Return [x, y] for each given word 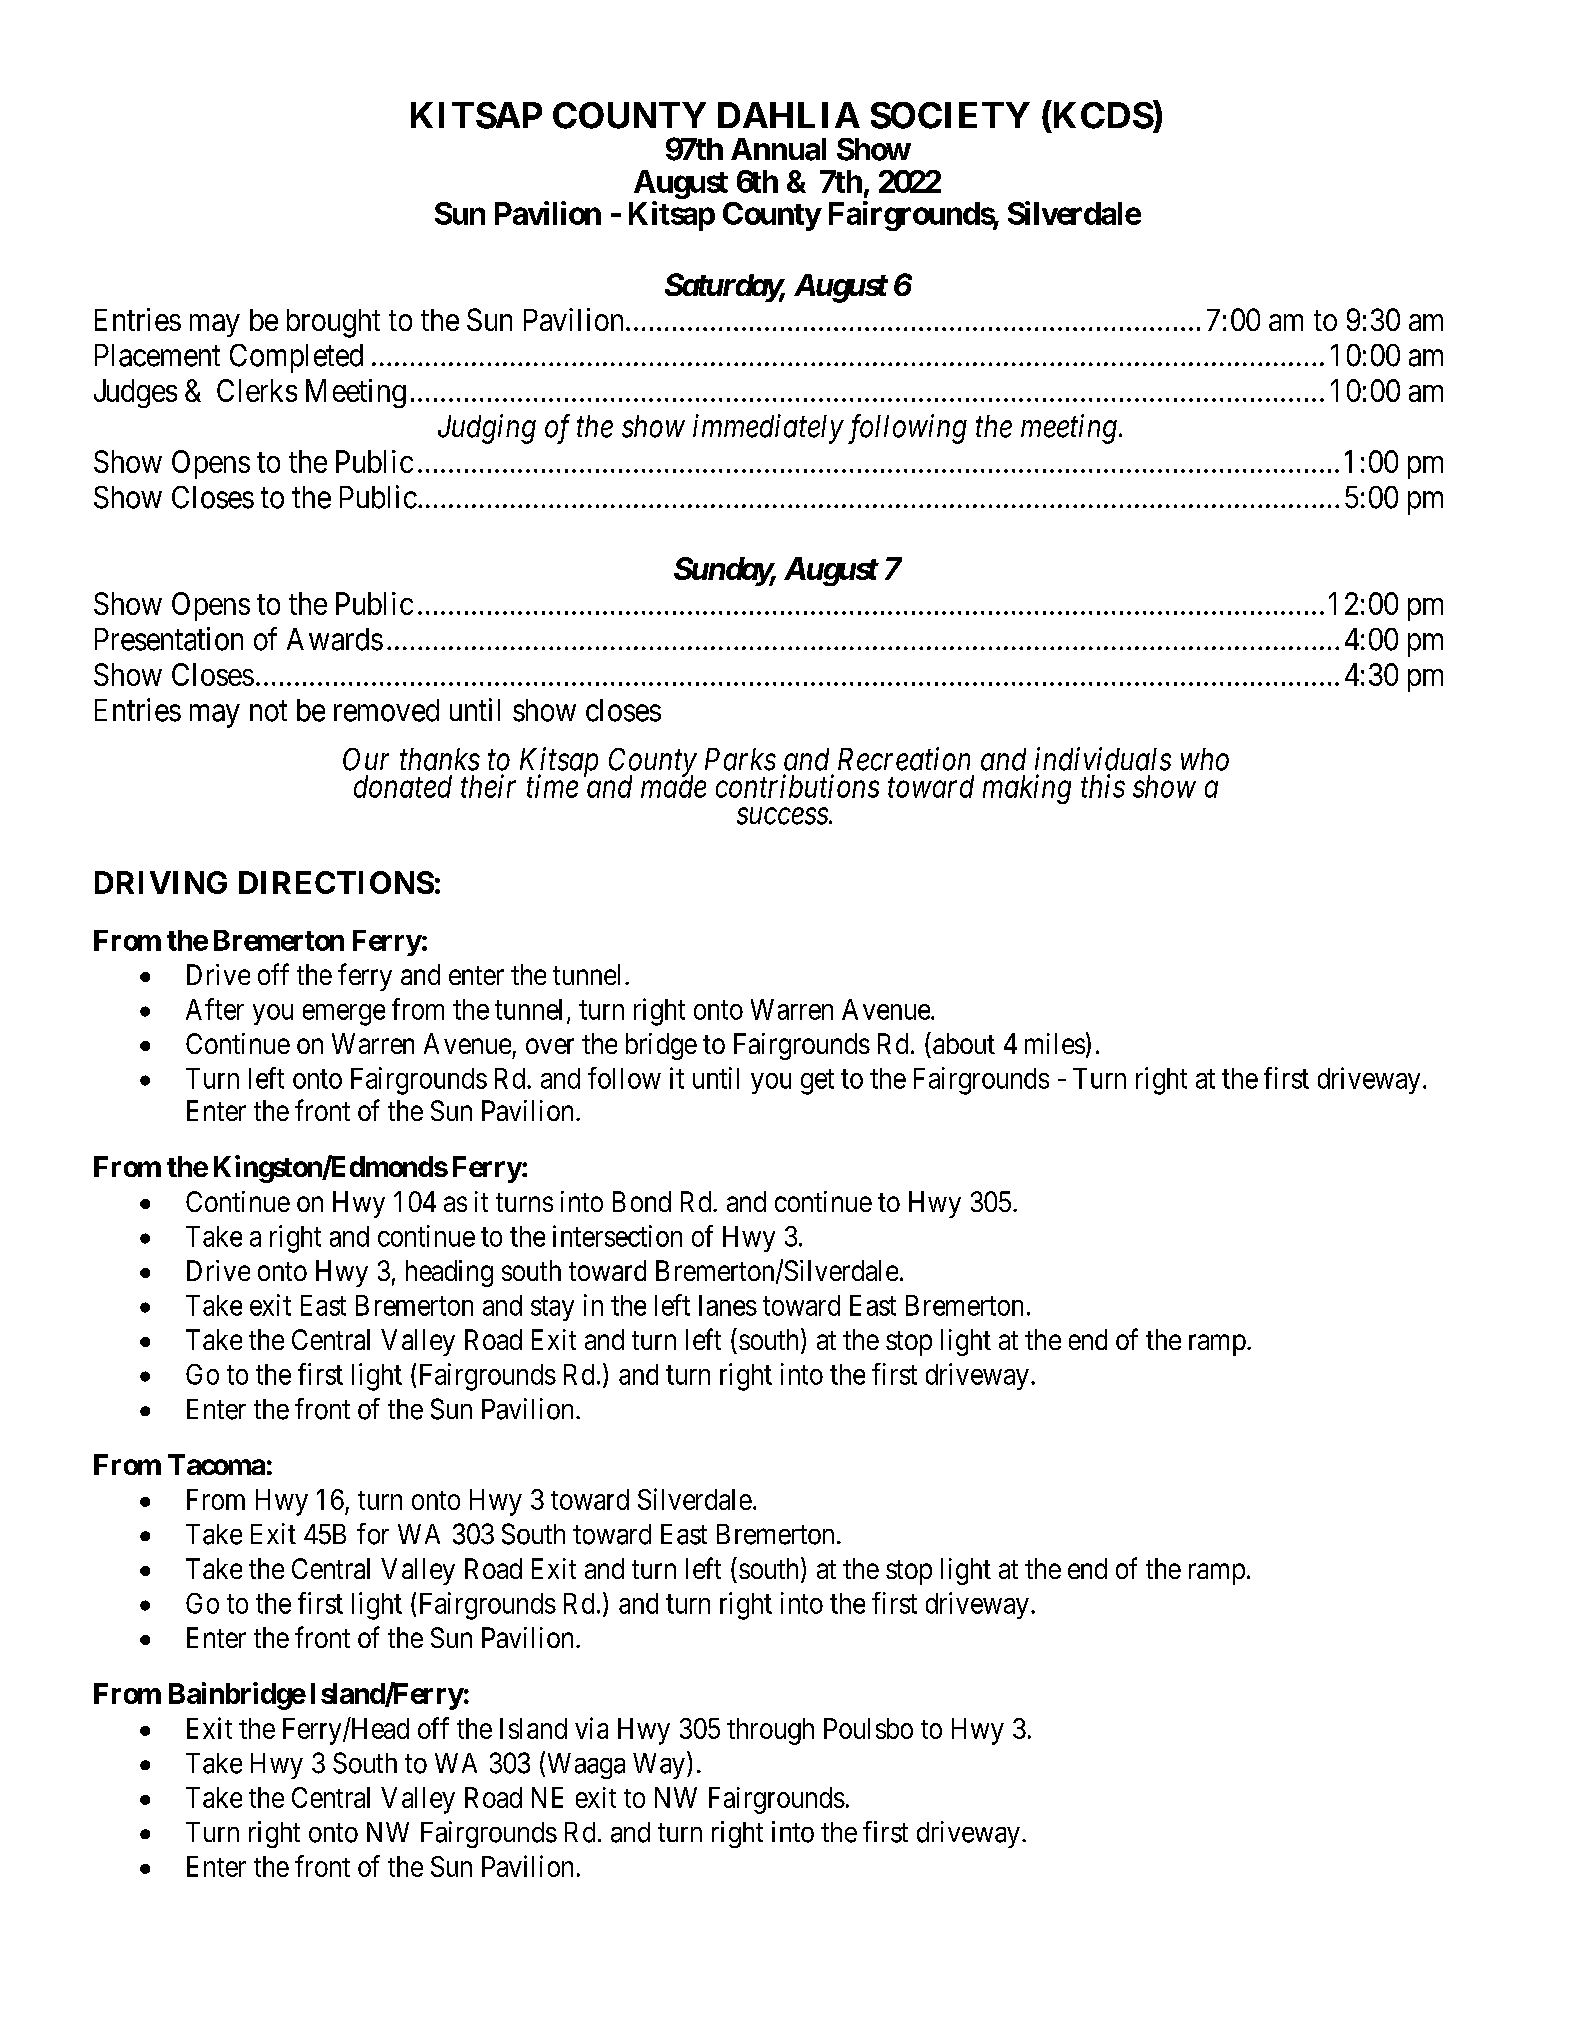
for [373, 1534]
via [591, 1728]
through [770, 1731]
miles [1055, 1043]
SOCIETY [950, 115]
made [673, 786]
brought [333, 323]
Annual [778, 149]
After [215, 1009]
